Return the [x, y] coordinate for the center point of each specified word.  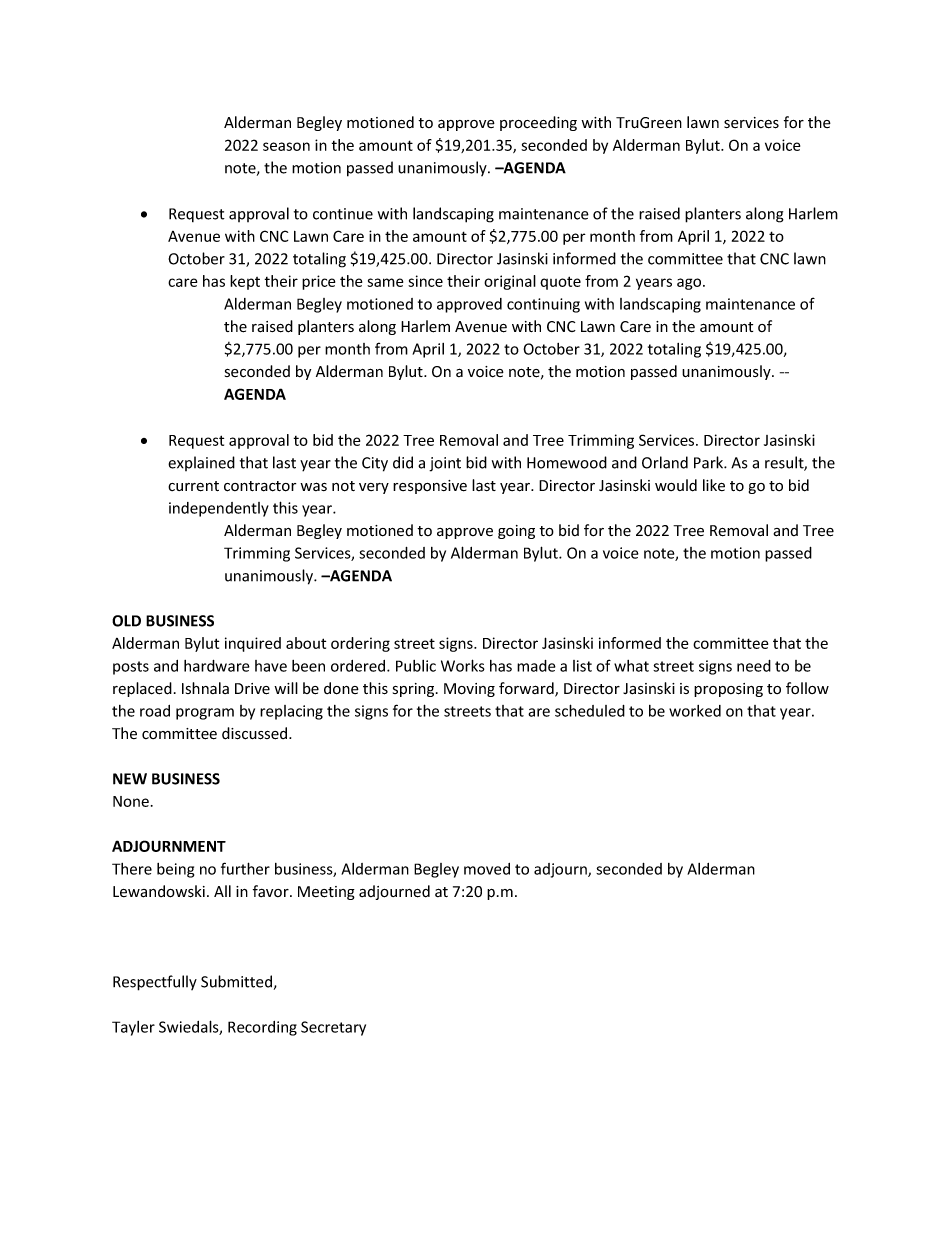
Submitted [236, 981]
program [205, 714]
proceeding [538, 123]
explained [201, 463]
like [714, 485]
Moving [469, 690]
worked [695, 711]
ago [690, 284]
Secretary [333, 1028]
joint [445, 464]
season [286, 146]
